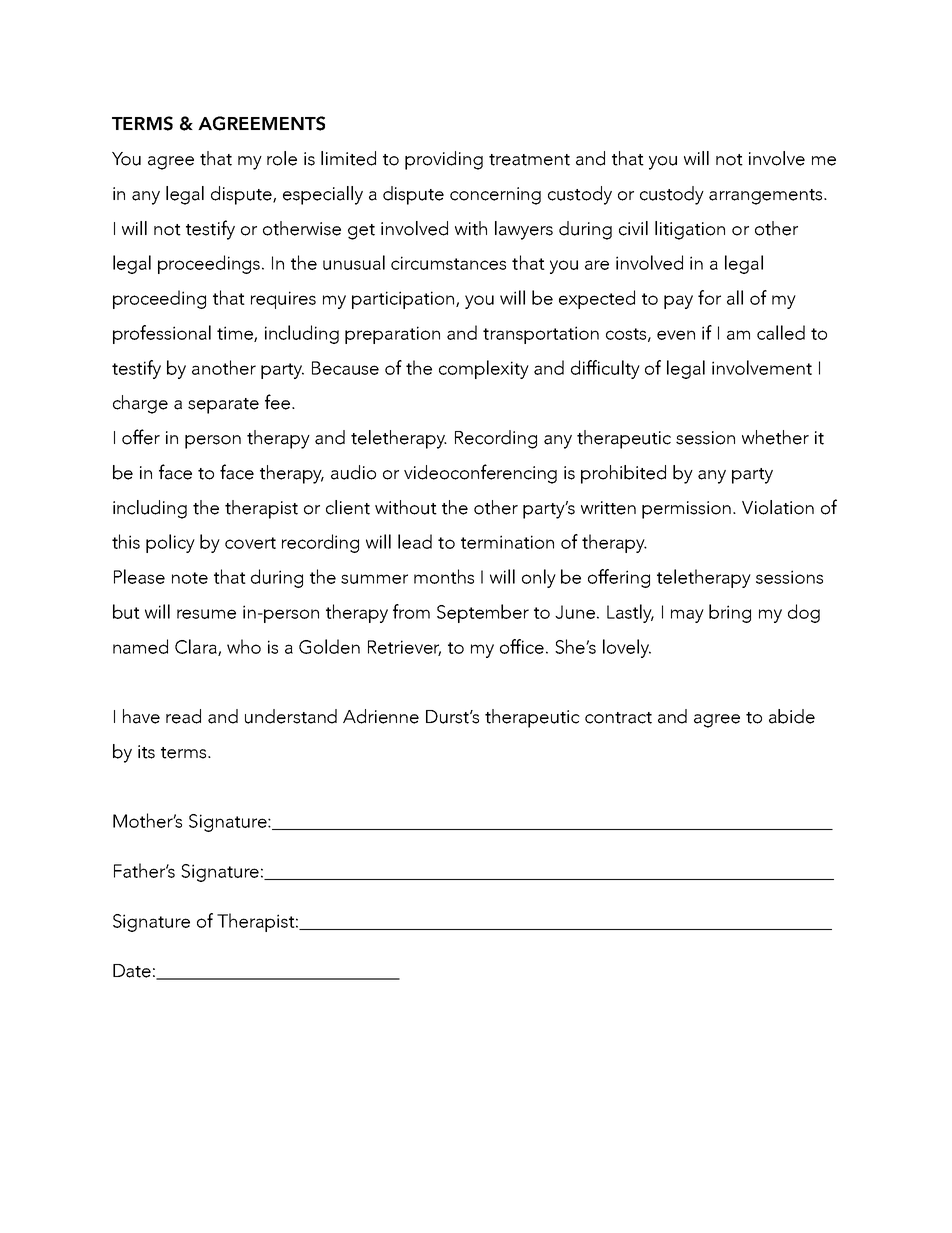  What do you see at coordinates (381, 716) in the image?
I see `Adrienne` at bounding box center [381, 716].
